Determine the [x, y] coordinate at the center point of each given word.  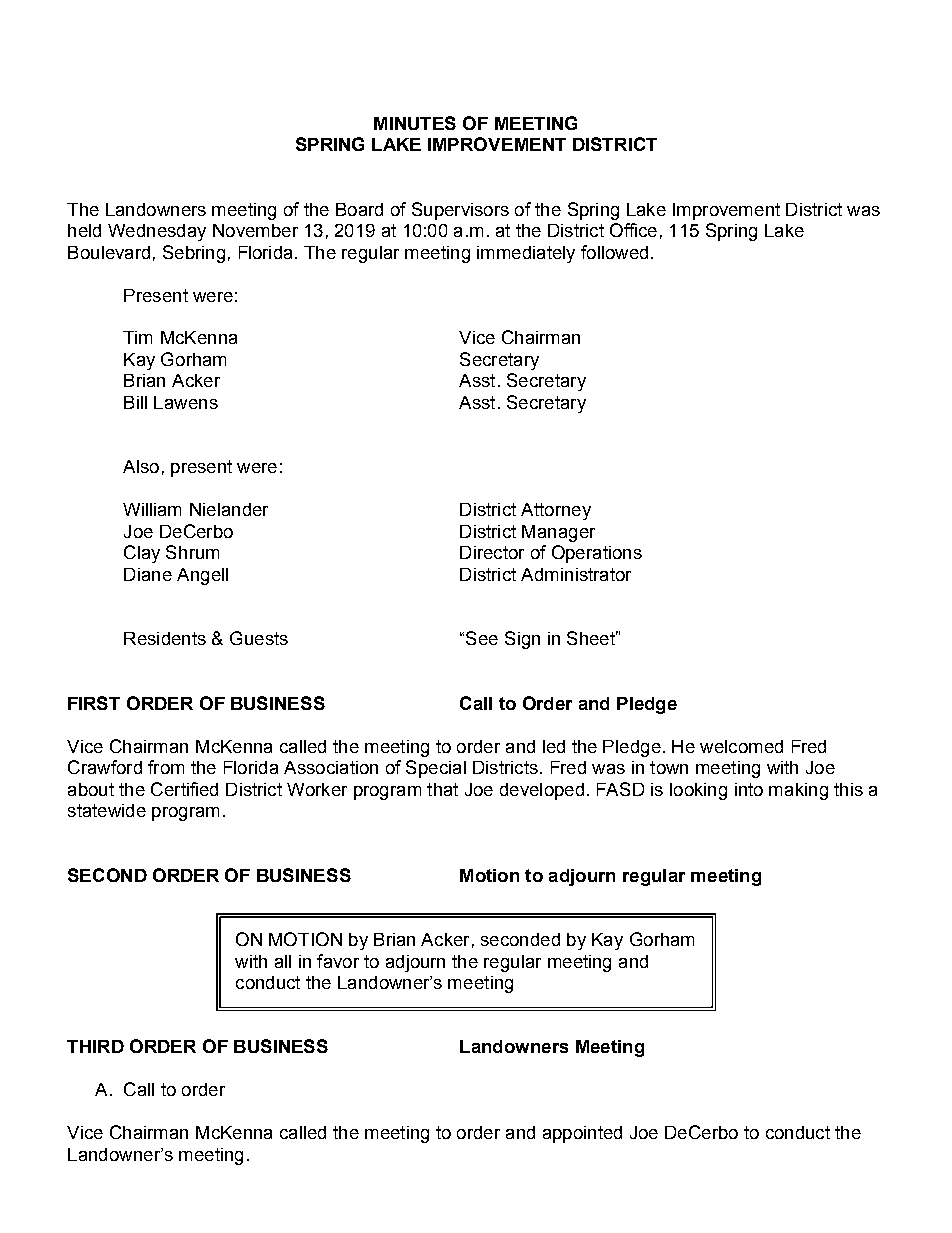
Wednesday [157, 232]
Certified [184, 789]
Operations [597, 554]
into [749, 789]
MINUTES [415, 123]
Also [141, 466]
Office [633, 230]
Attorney [556, 511]
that [442, 789]
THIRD [95, 1046]
